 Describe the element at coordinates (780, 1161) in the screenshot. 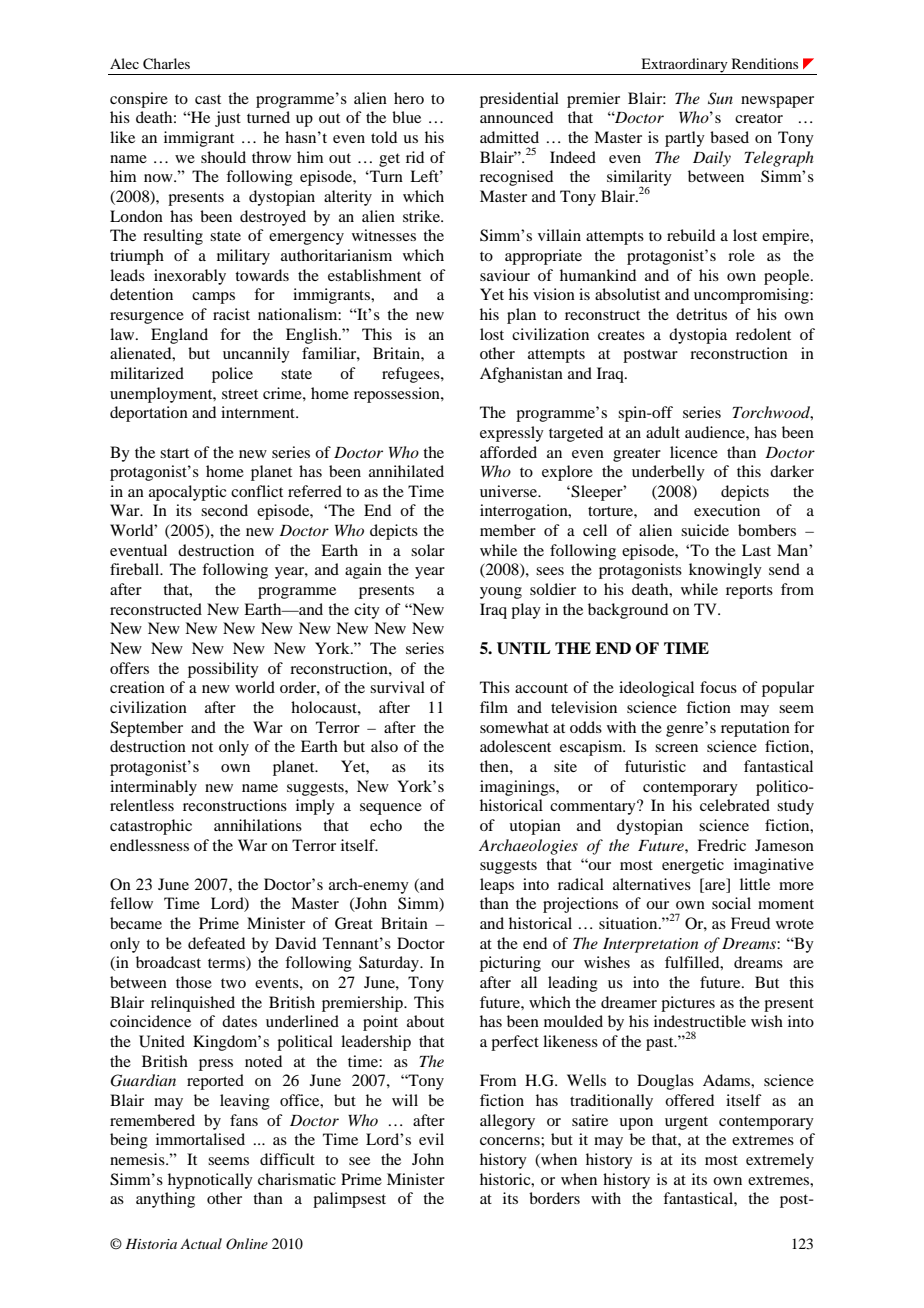

I see `extremely` at that location.
